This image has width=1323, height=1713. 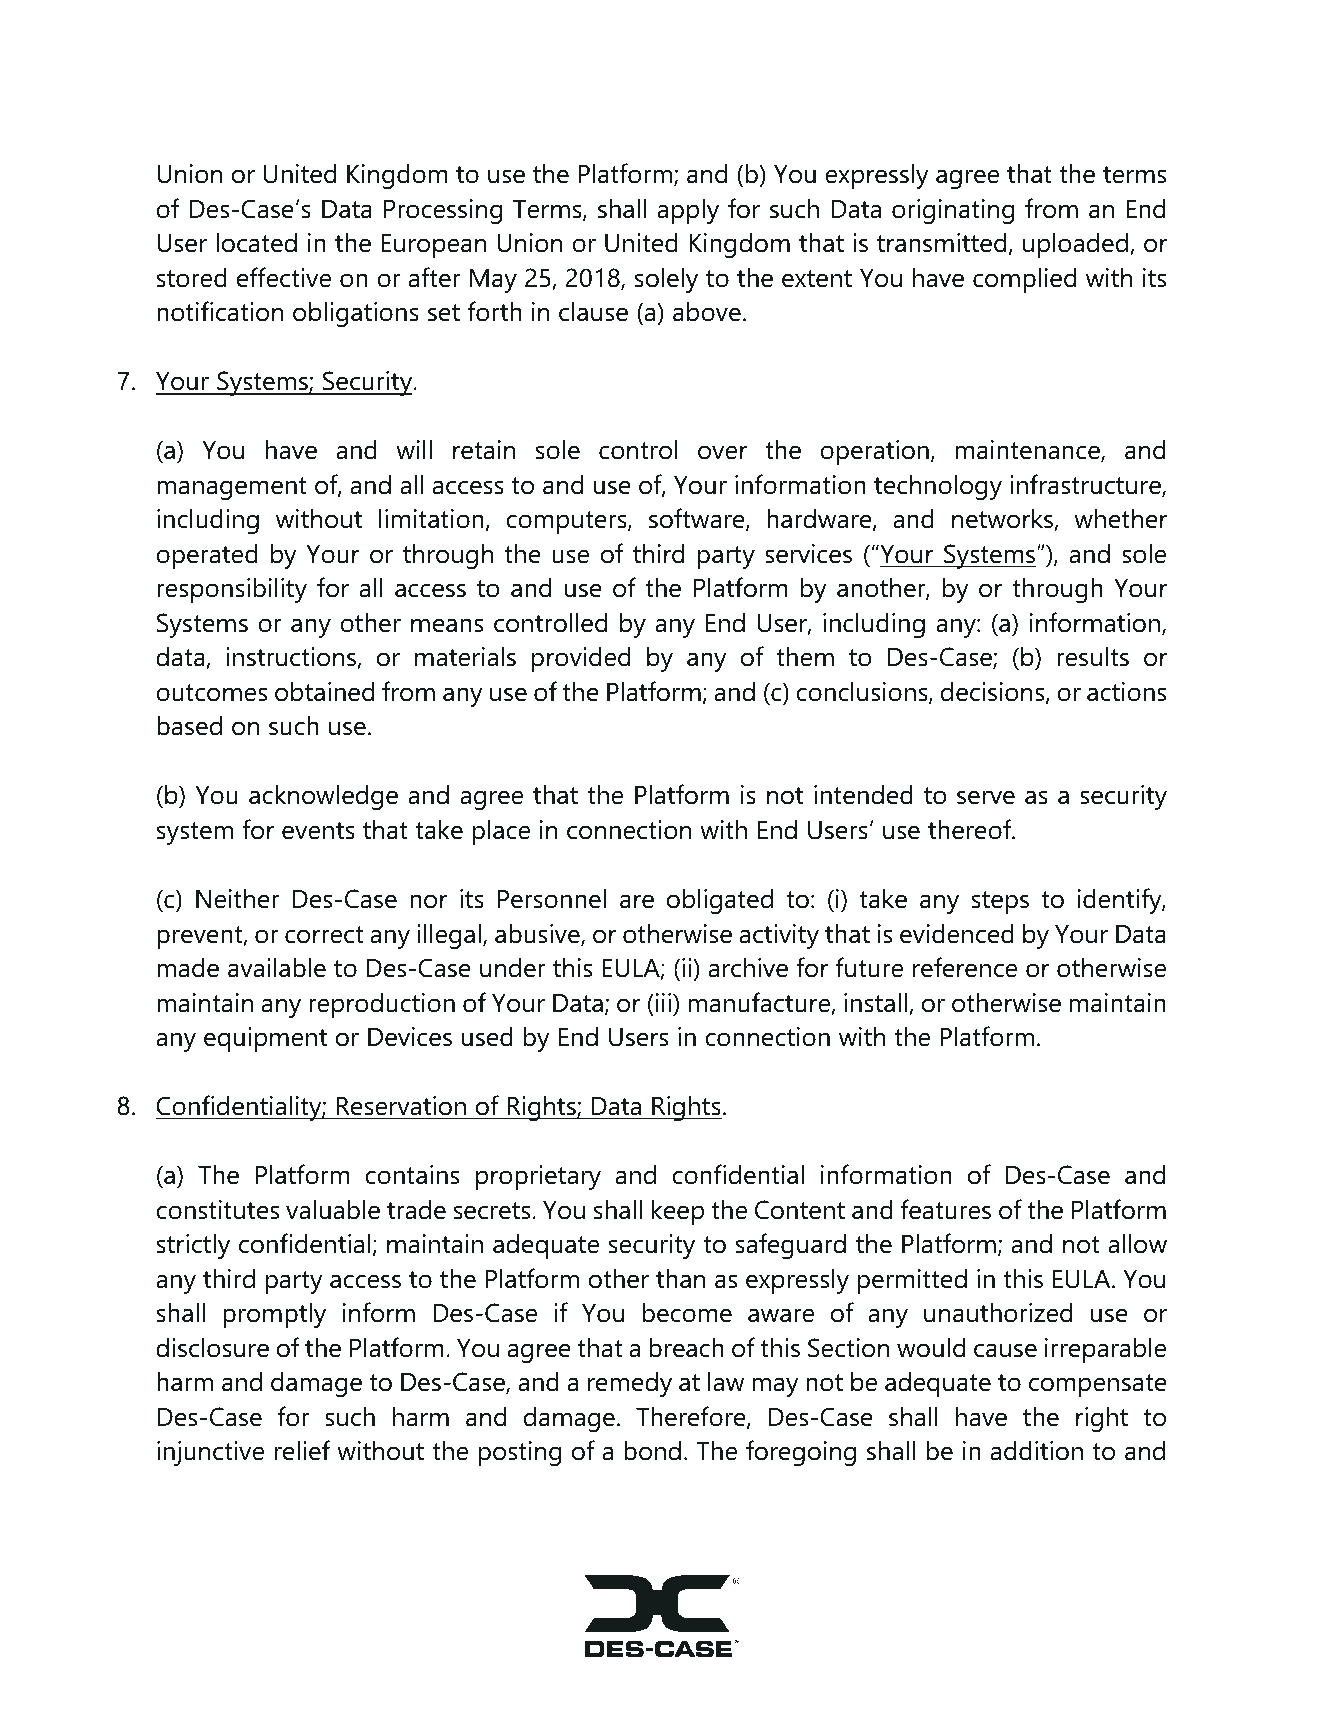 What do you see at coordinates (292, 658) in the image?
I see `instructions` at bounding box center [292, 658].
